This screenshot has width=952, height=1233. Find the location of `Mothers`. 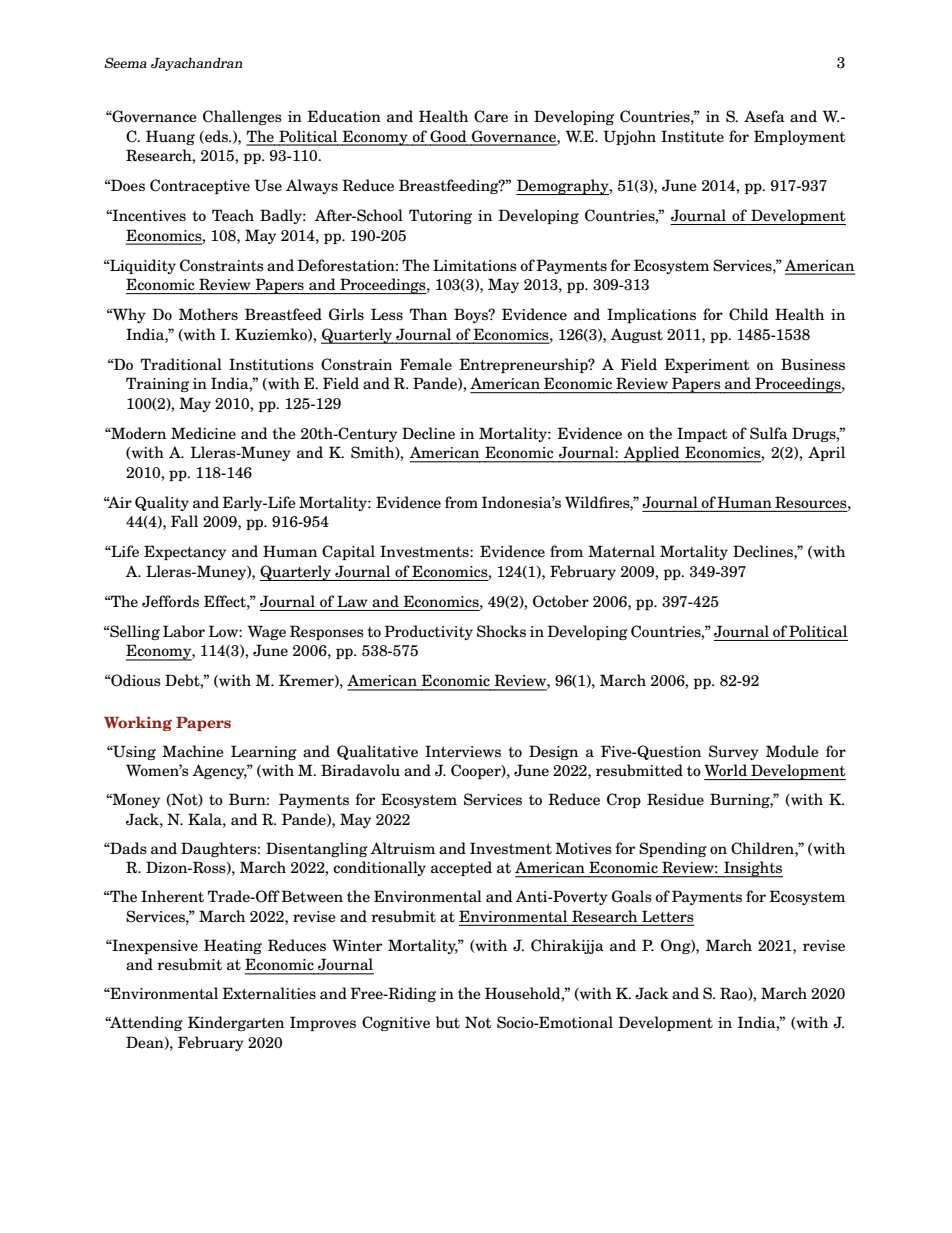

Mothers is located at coordinates (208, 314).
